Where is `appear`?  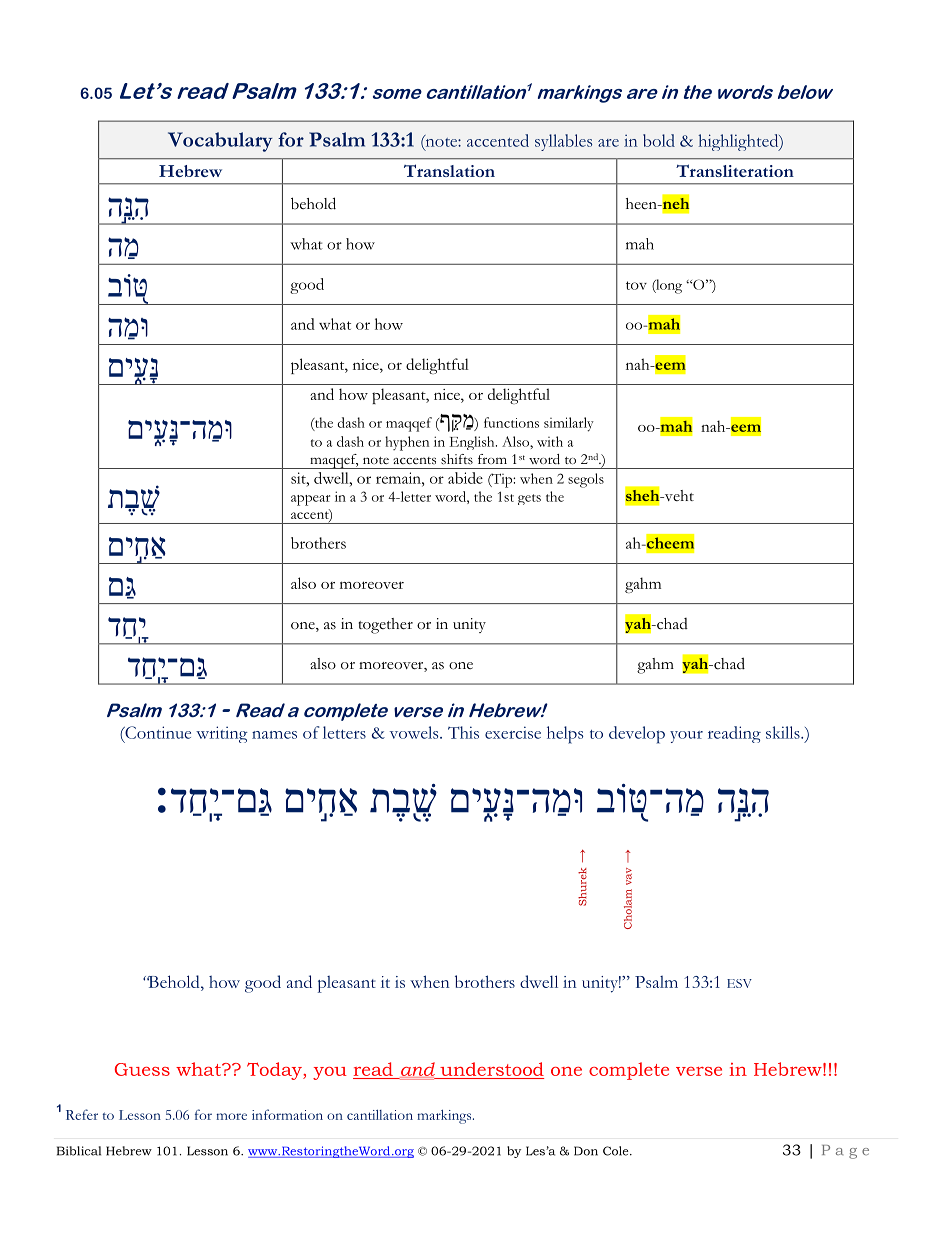
appear is located at coordinates (310, 500).
